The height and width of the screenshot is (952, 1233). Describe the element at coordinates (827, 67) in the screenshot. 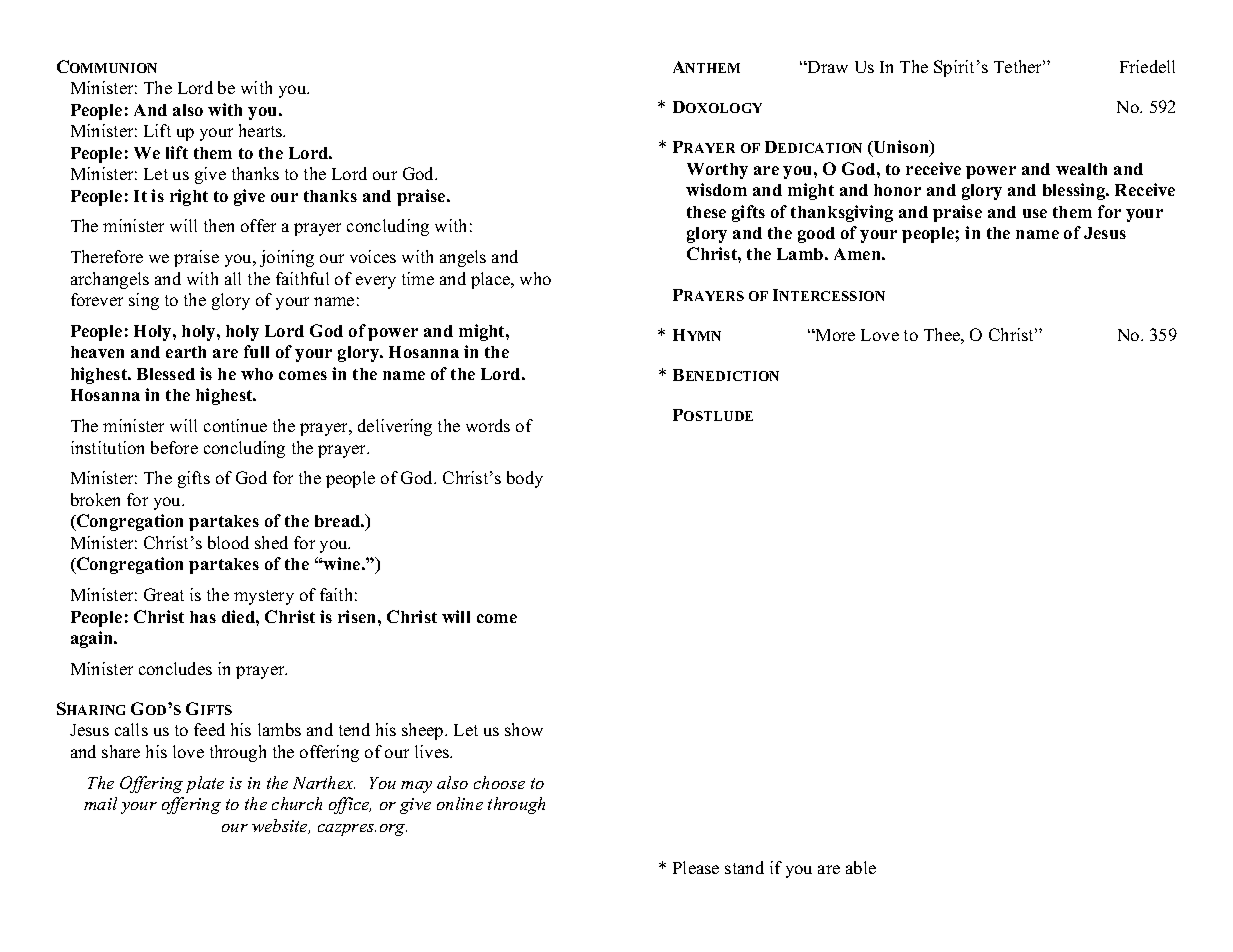

I see `Draw` at that location.
